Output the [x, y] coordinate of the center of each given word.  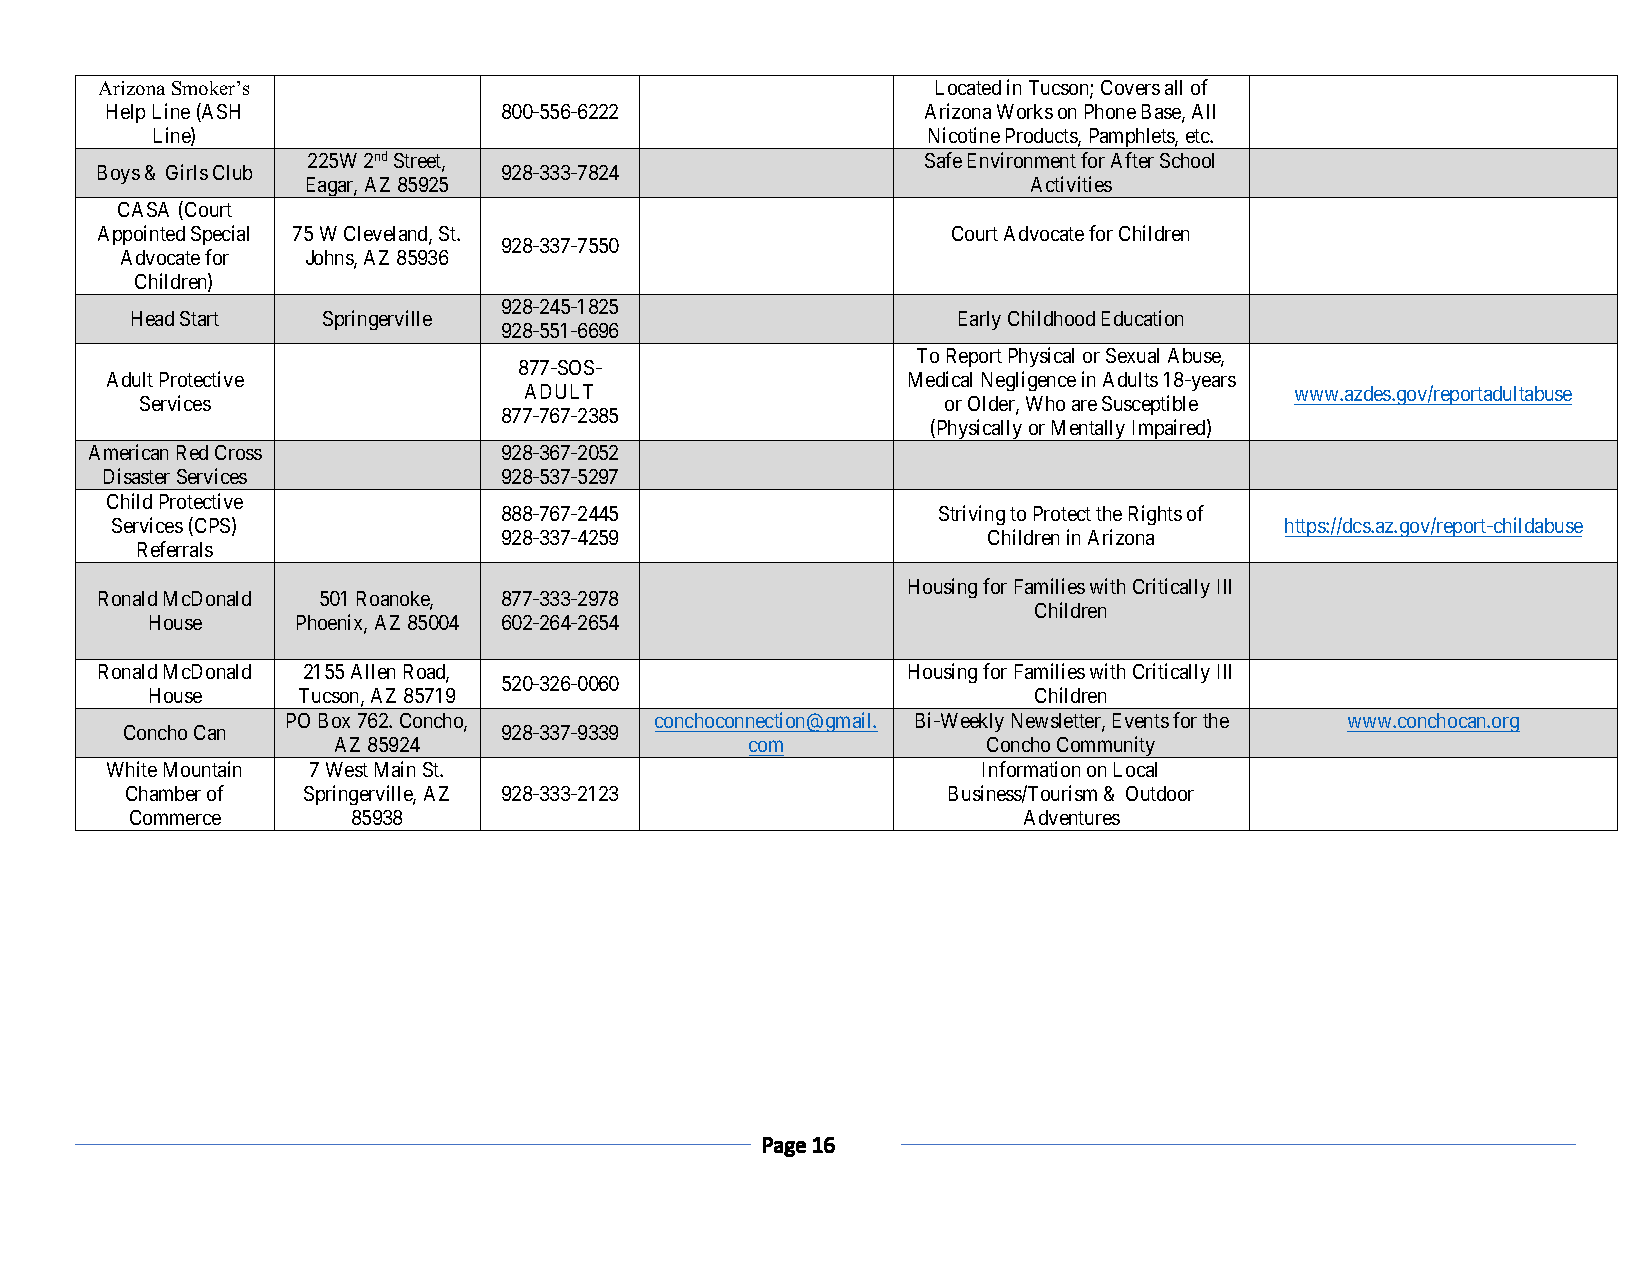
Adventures [1072, 817]
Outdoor [1160, 793]
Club [232, 172]
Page [784, 1147]
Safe [943, 160]
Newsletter [1057, 722]
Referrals [175, 549]
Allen [373, 671]
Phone [1110, 111]
